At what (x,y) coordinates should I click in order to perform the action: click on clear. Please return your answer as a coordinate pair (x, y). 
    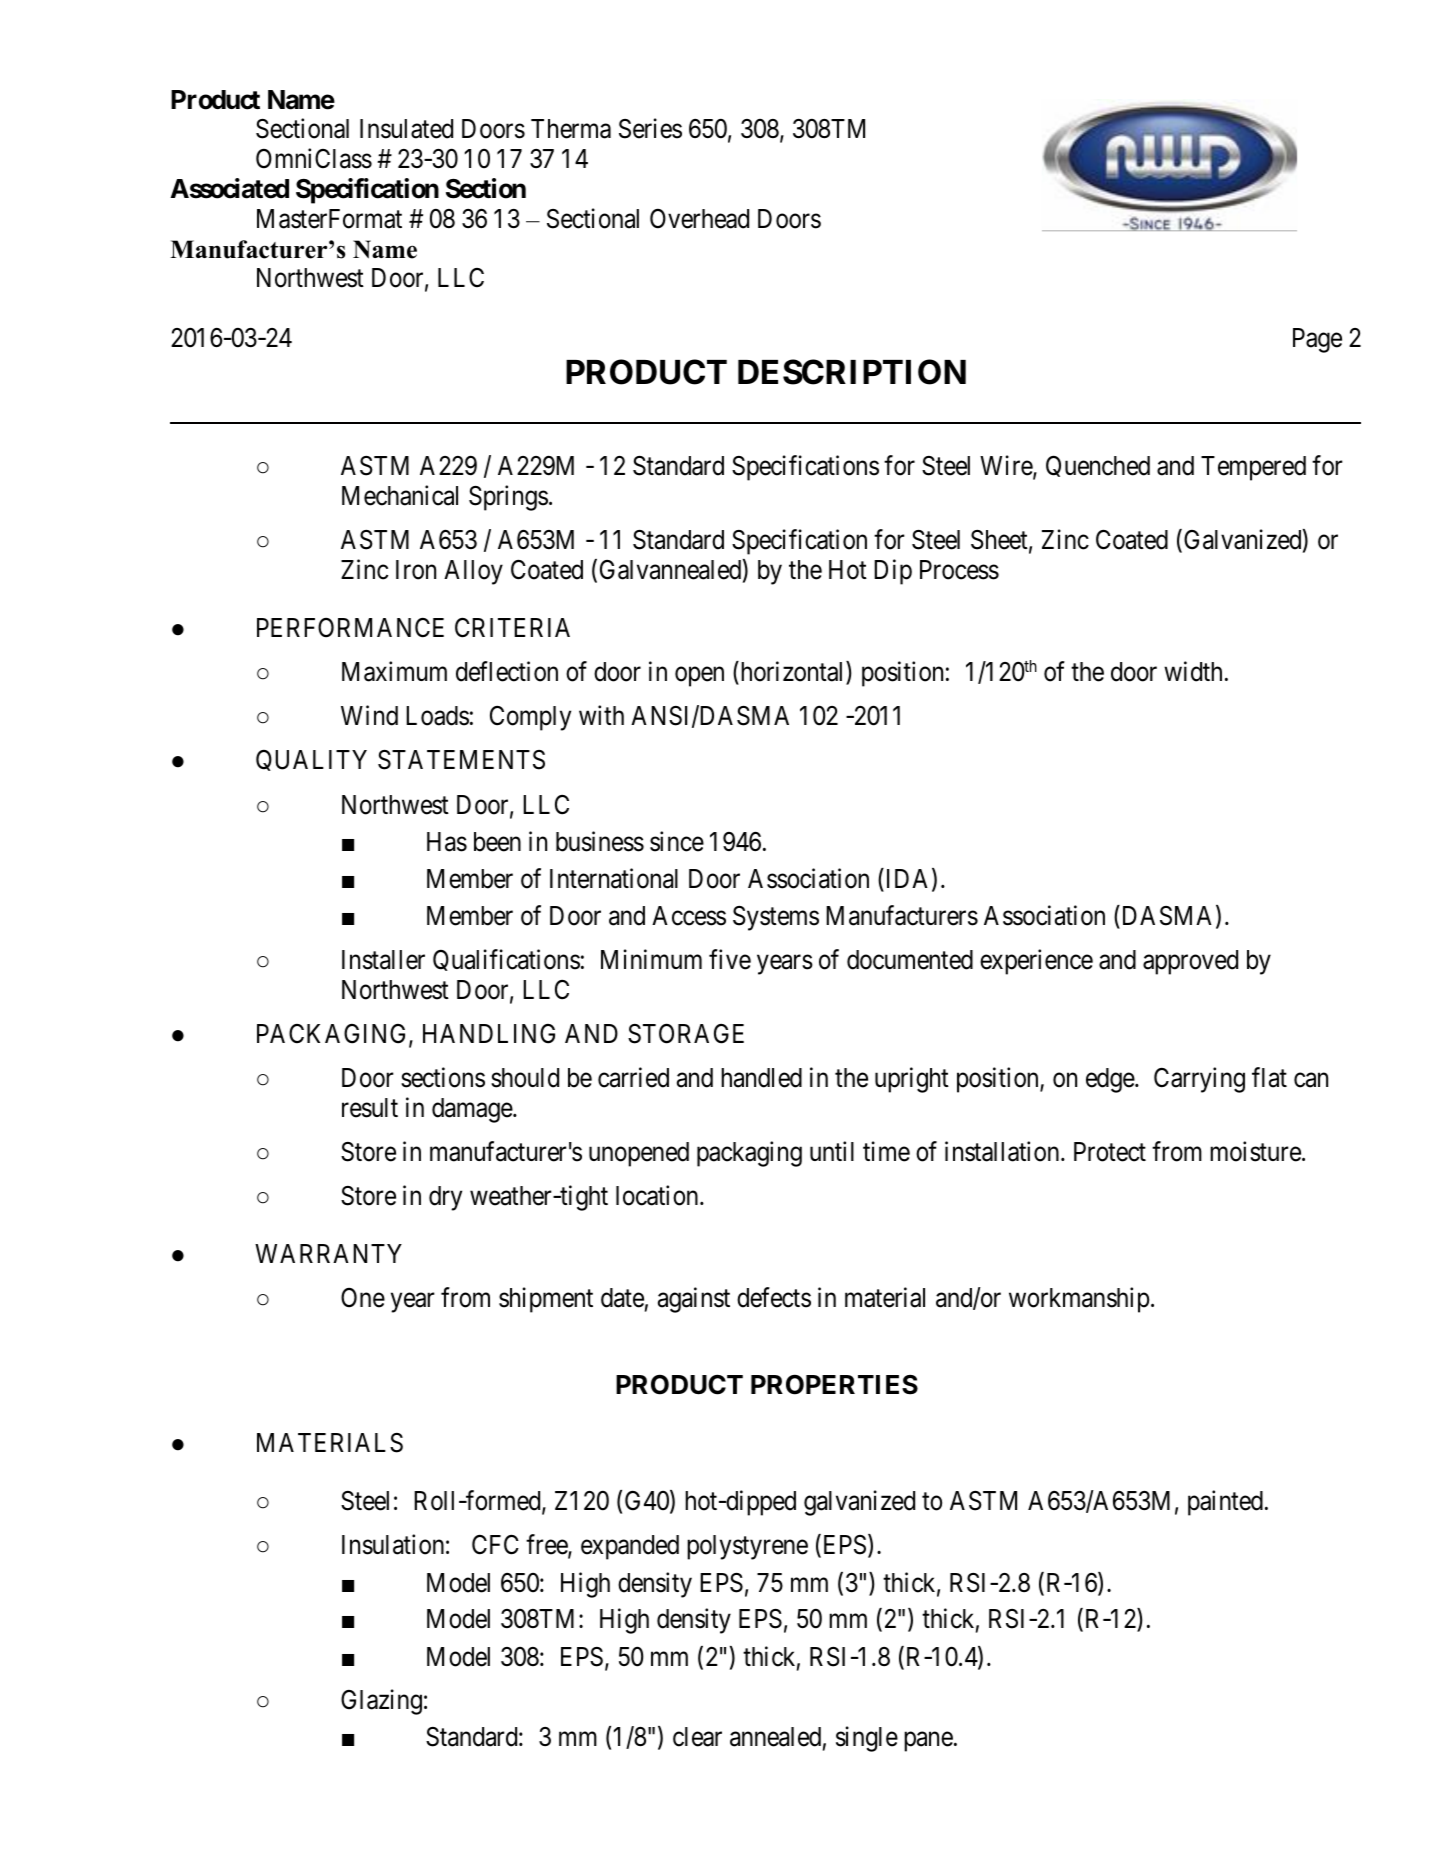
    Looking at the image, I should click on (697, 1737).
